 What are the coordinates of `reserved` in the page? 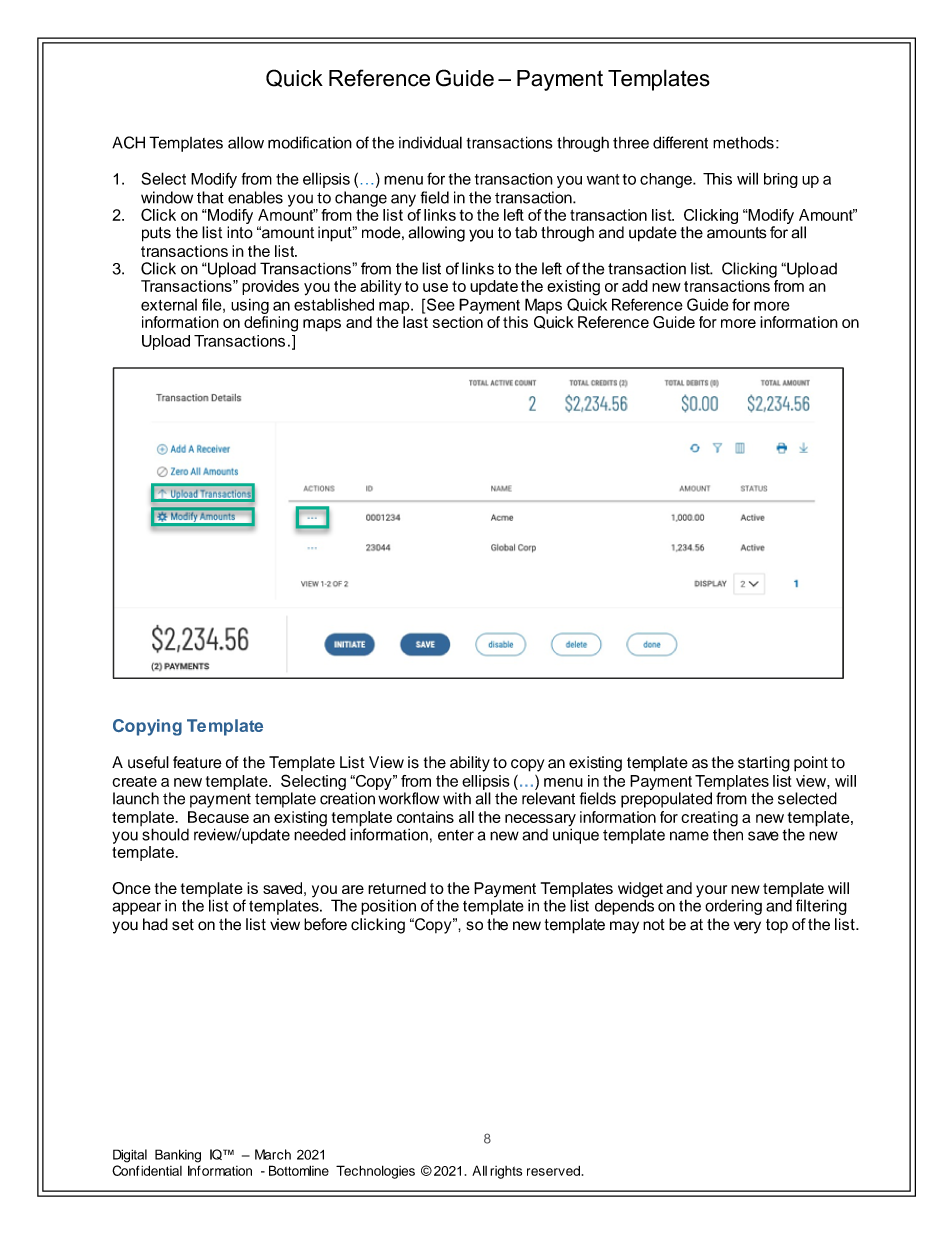 It's located at (553, 1171).
